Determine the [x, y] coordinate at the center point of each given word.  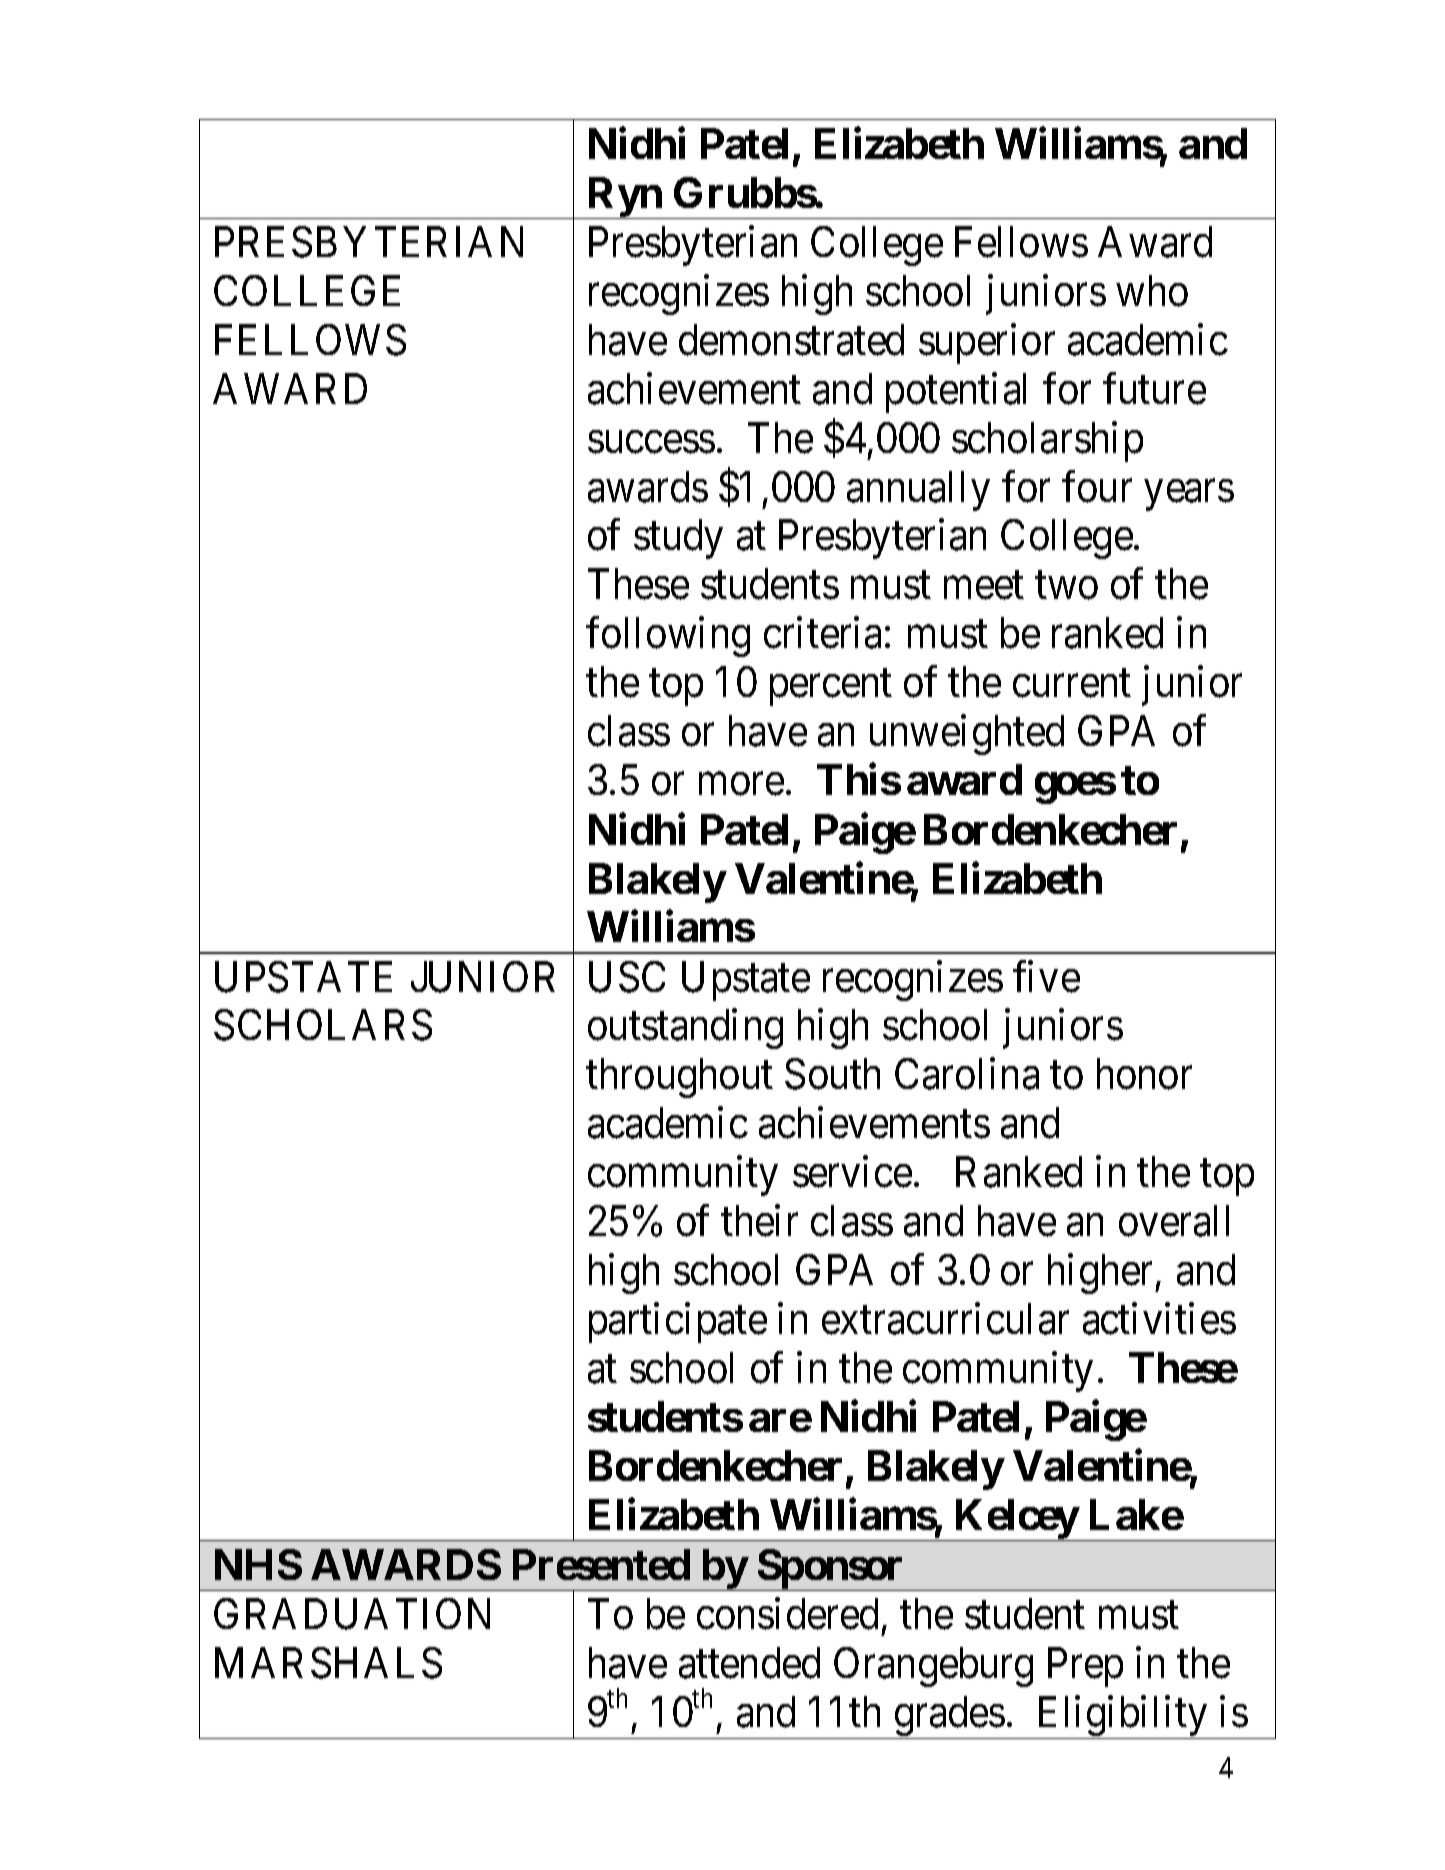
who [1152, 291]
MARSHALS [328, 1663]
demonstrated [791, 340]
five [1046, 977]
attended [749, 1663]
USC [627, 977]
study [678, 539]
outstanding [685, 1029]
